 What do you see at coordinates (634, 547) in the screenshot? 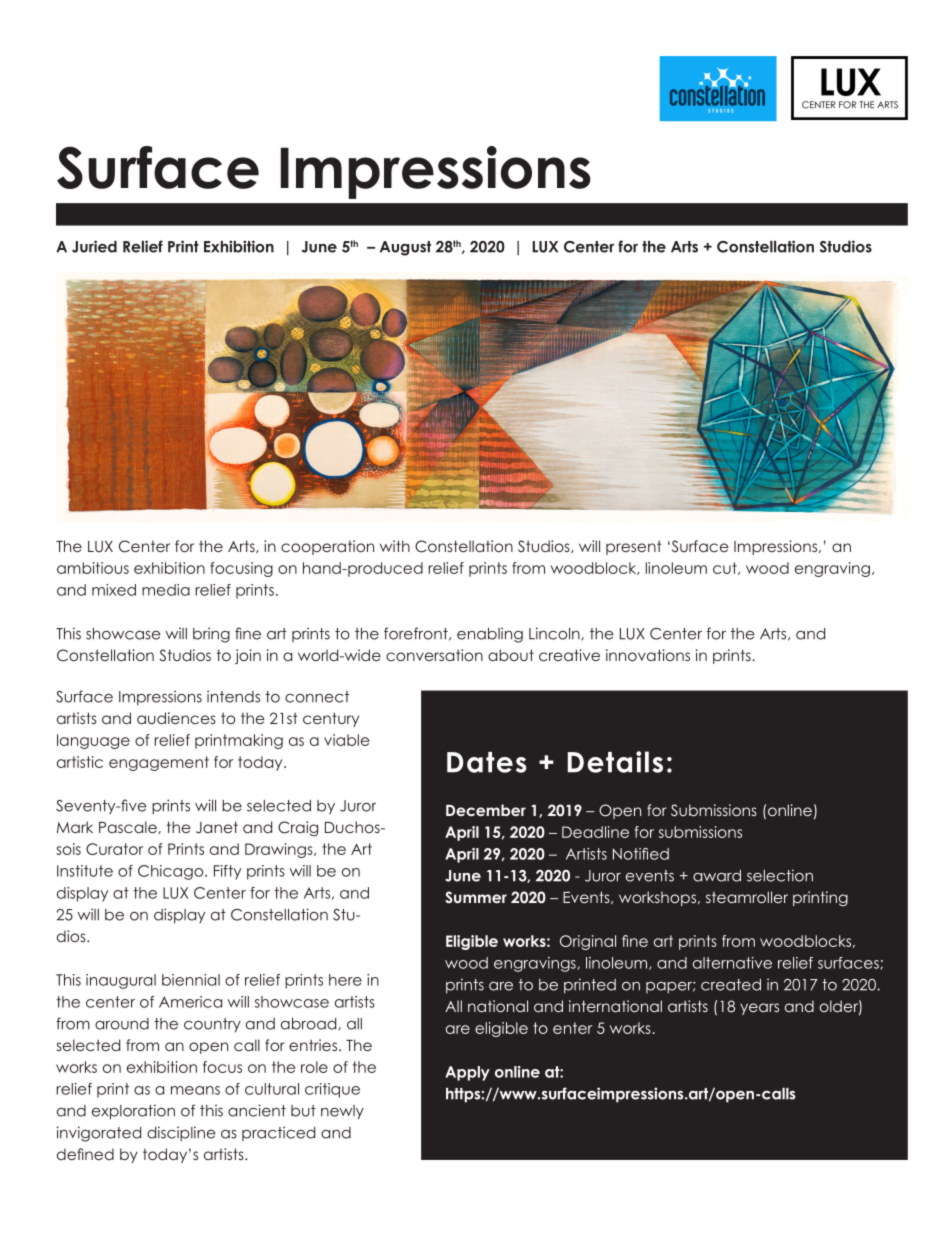
I see `present` at bounding box center [634, 547].
